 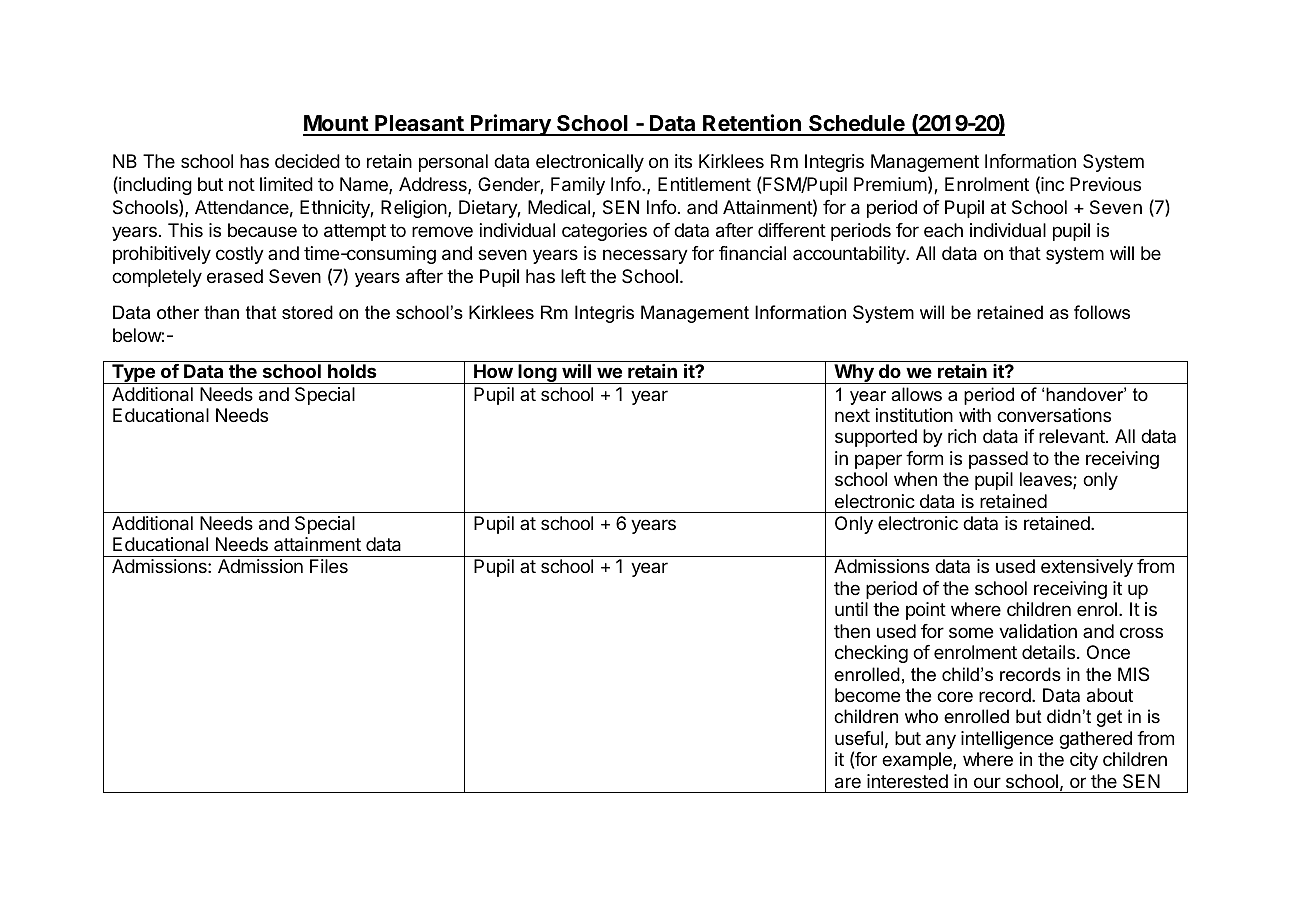 I want to click on are, so click(x=848, y=783).
